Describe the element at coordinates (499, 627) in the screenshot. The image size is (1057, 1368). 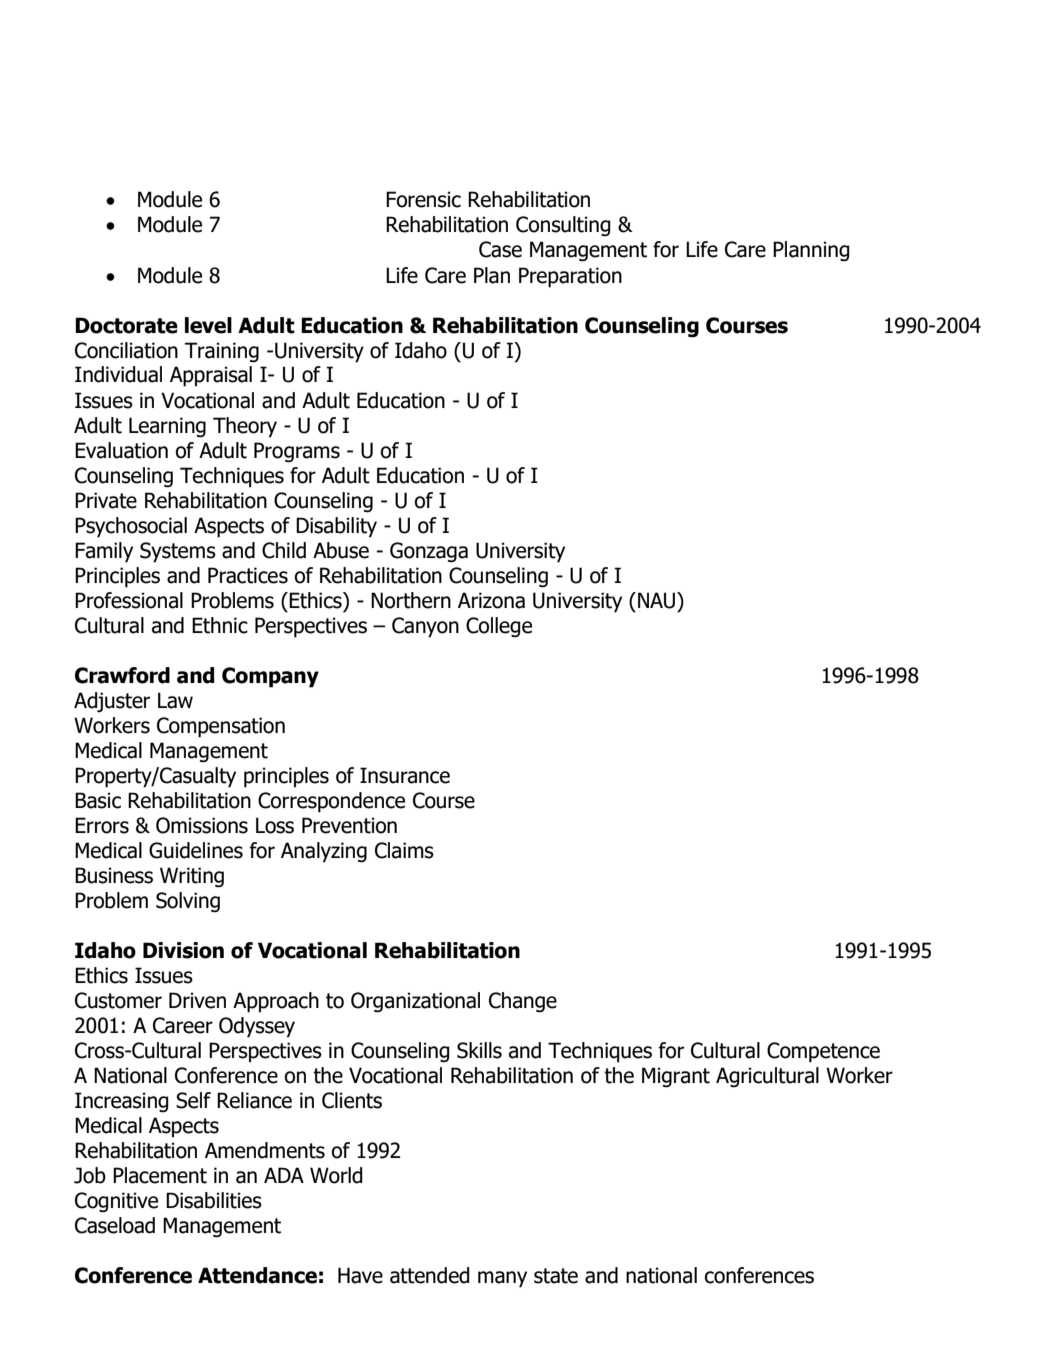
I see `College` at that location.
